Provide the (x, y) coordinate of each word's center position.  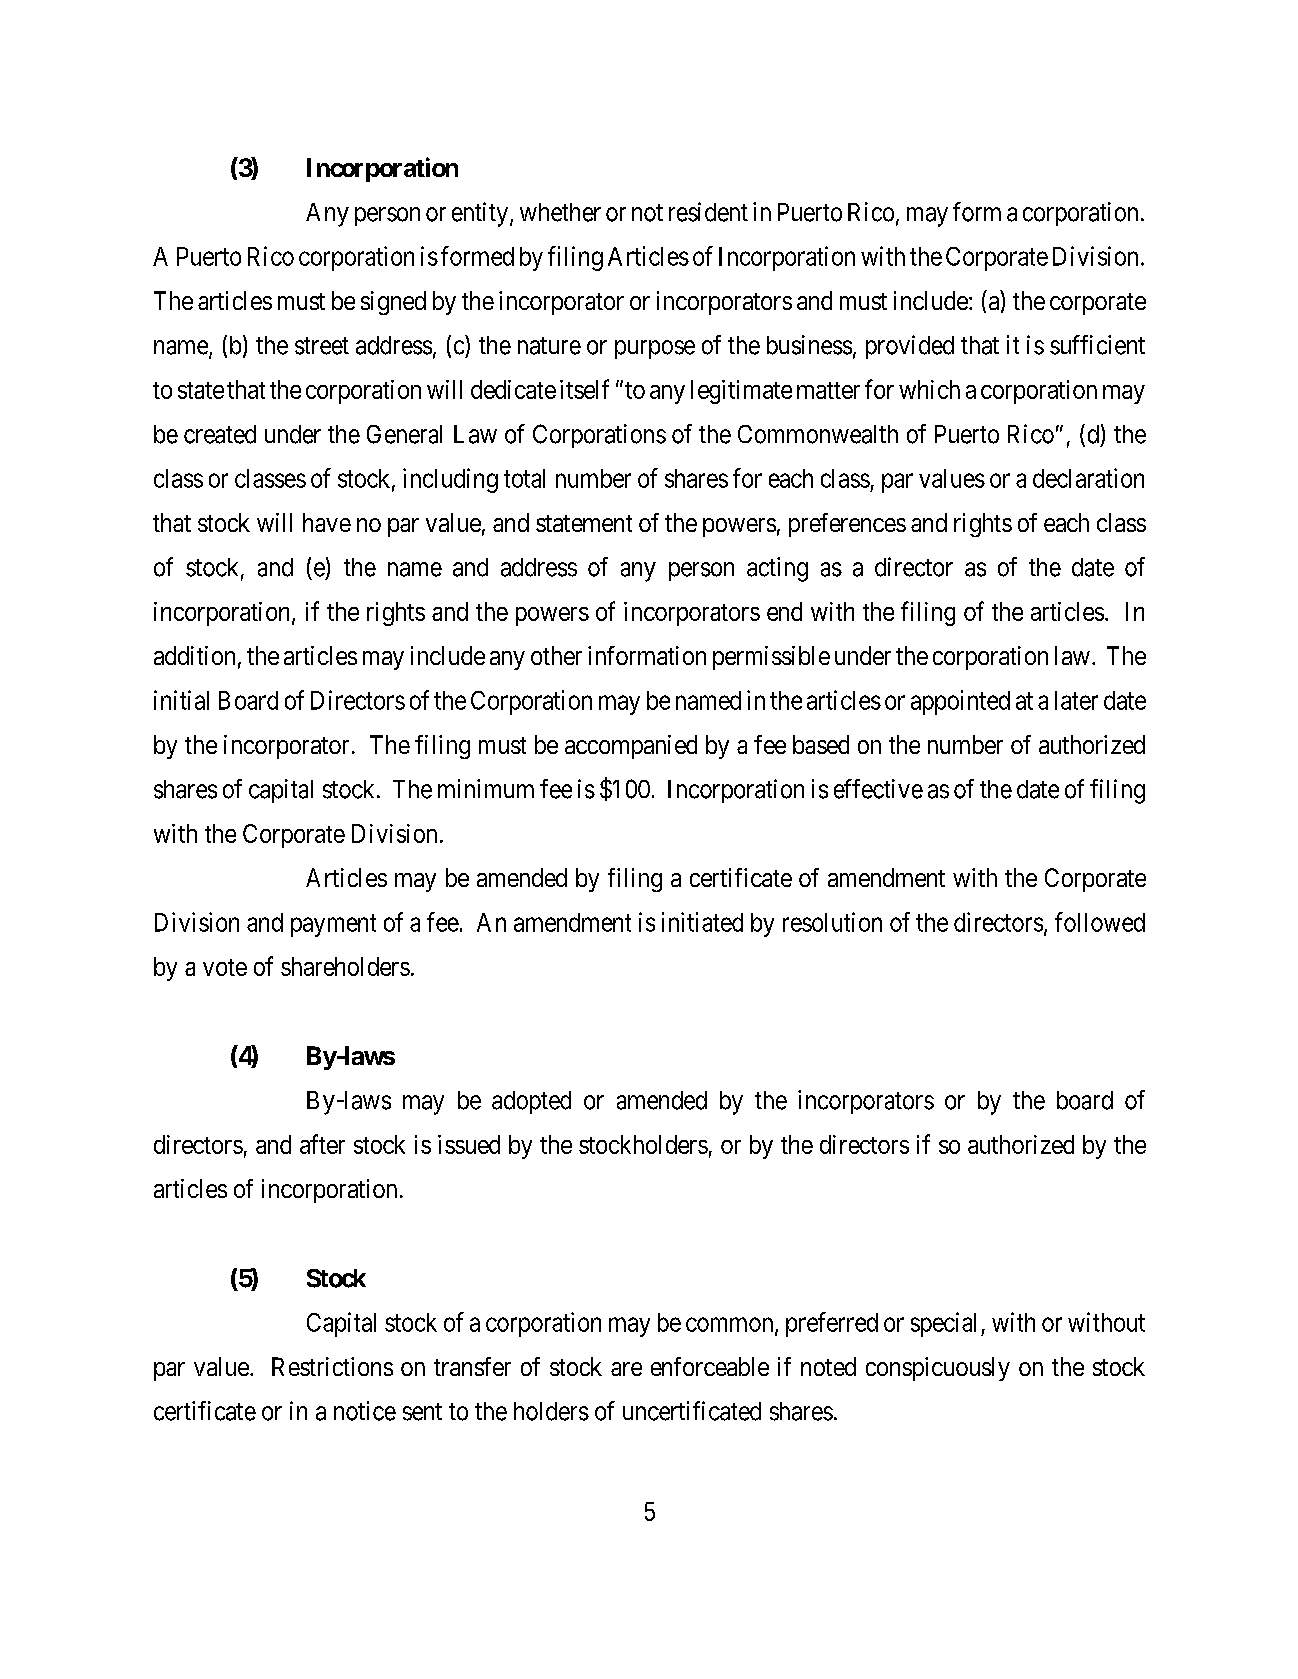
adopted (531, 1102)
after (322, 1144)
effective (878, 789)
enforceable (710, 1366)
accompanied (631, 747)
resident (708, 212)
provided (910, 347)
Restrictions (332, 1366)
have (327, 522)
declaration (1088, 478)
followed (1100, 922)
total (524, 478)
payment (333, 925)
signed (393, 303)
